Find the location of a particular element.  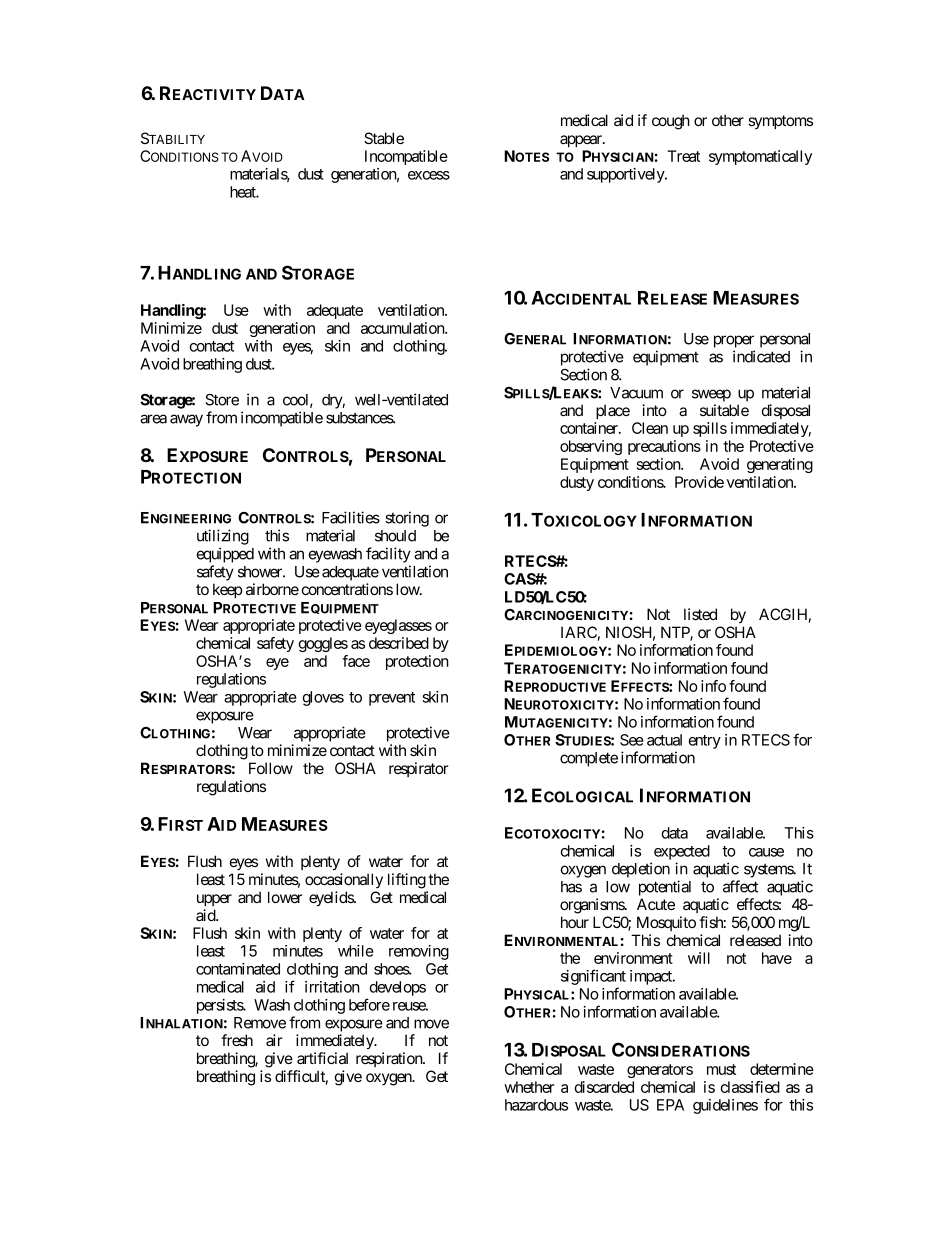

utilizing is located at coordinates (223, 537).
